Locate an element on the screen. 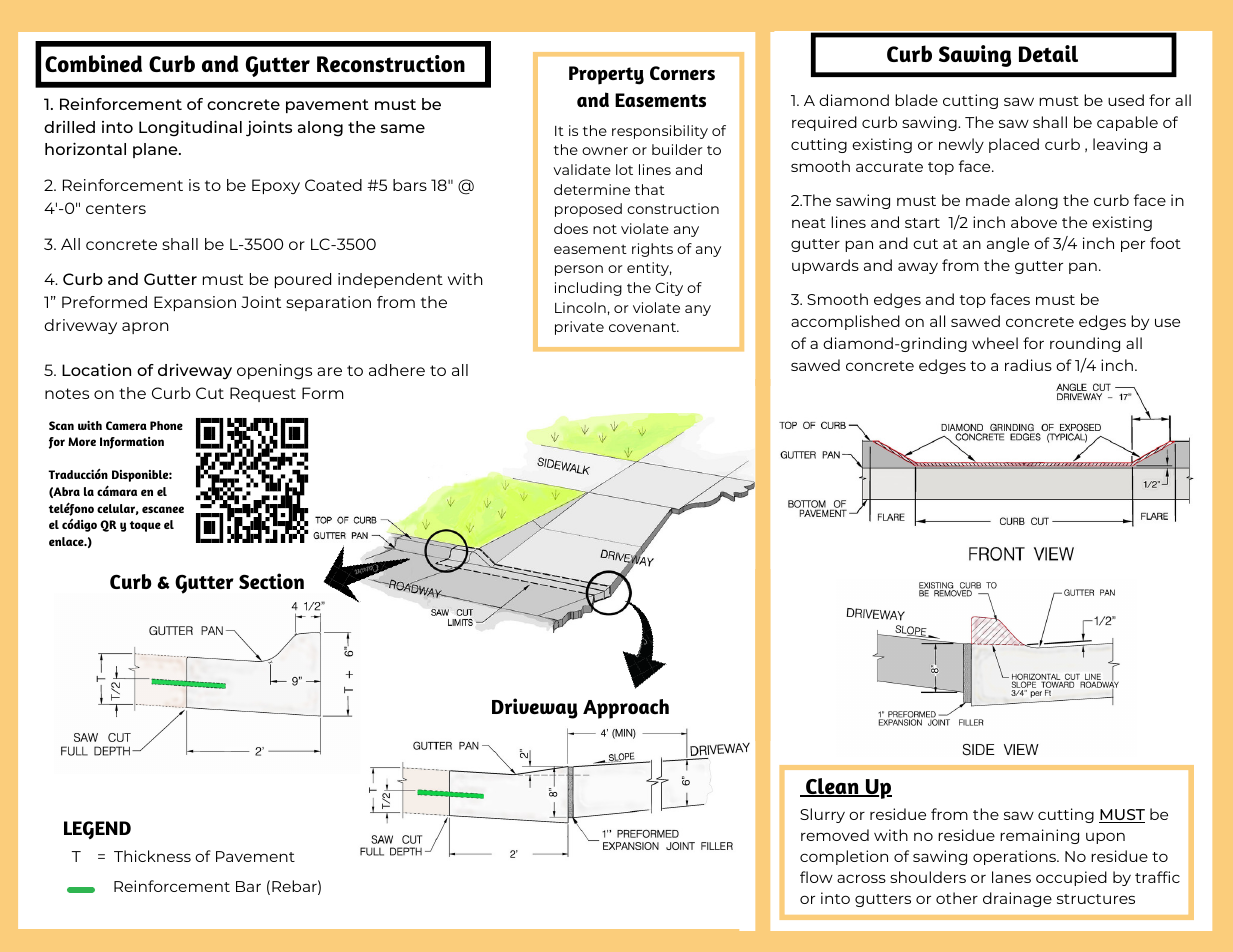 The height and width of the screenshot is (952, 1233). Section is located at coordinates (271, 581).
